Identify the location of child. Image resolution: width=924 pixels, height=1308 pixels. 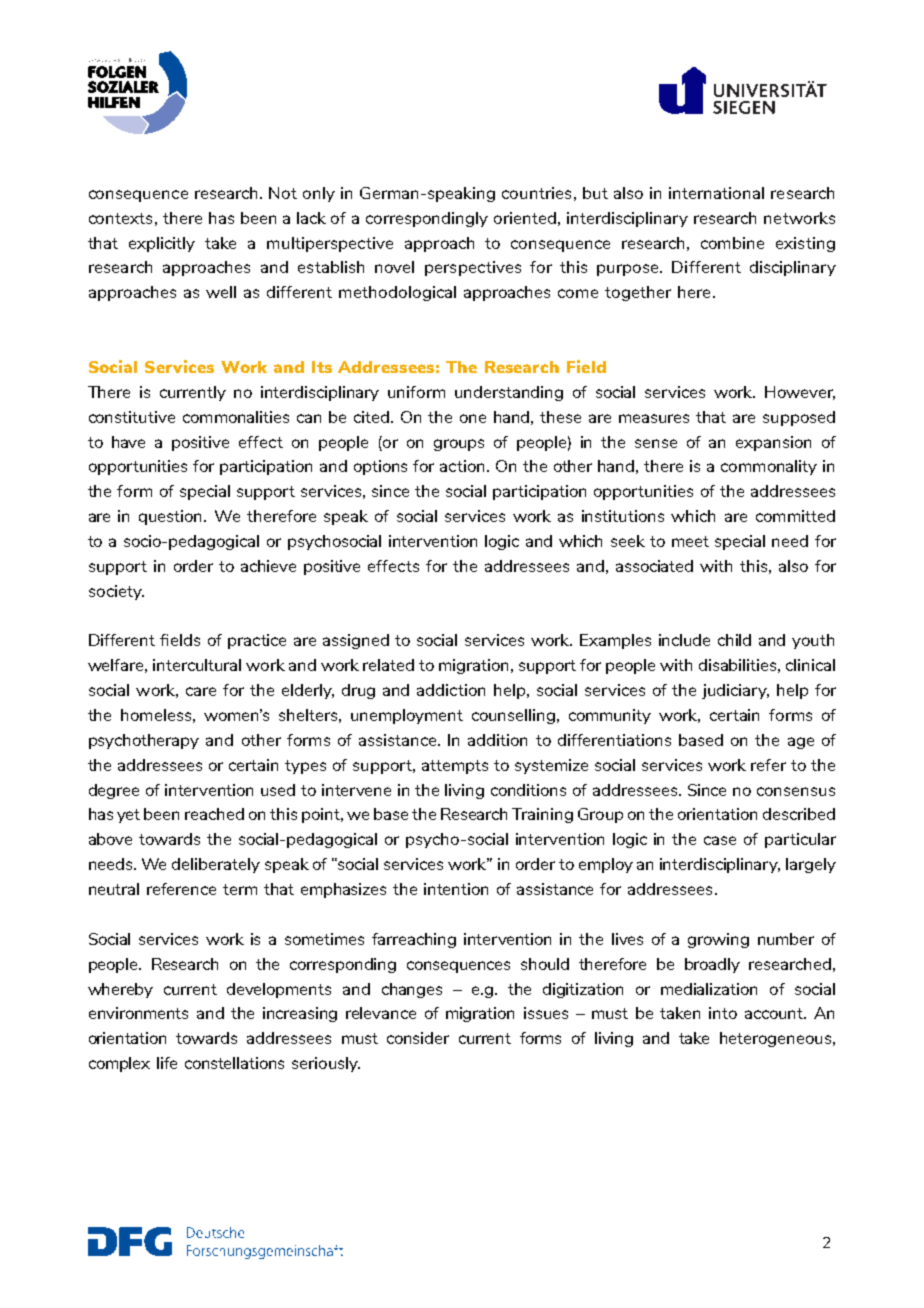
(734, 640).
